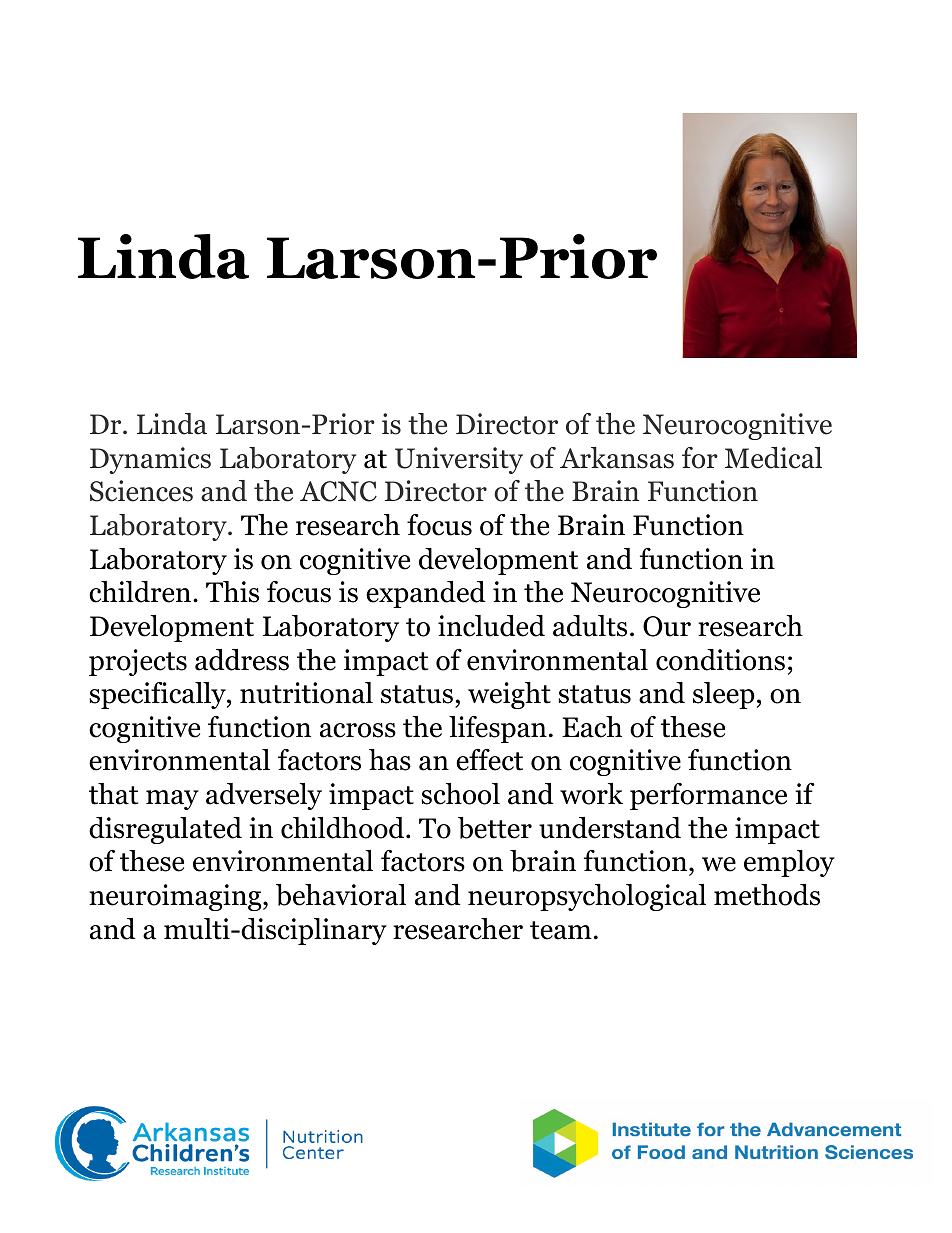 The width and height of the screenshot is (952, 1233). What do you see at coordinates (172, 800) in the screenshot?
I see `may` at bounding box center [172, 800].
